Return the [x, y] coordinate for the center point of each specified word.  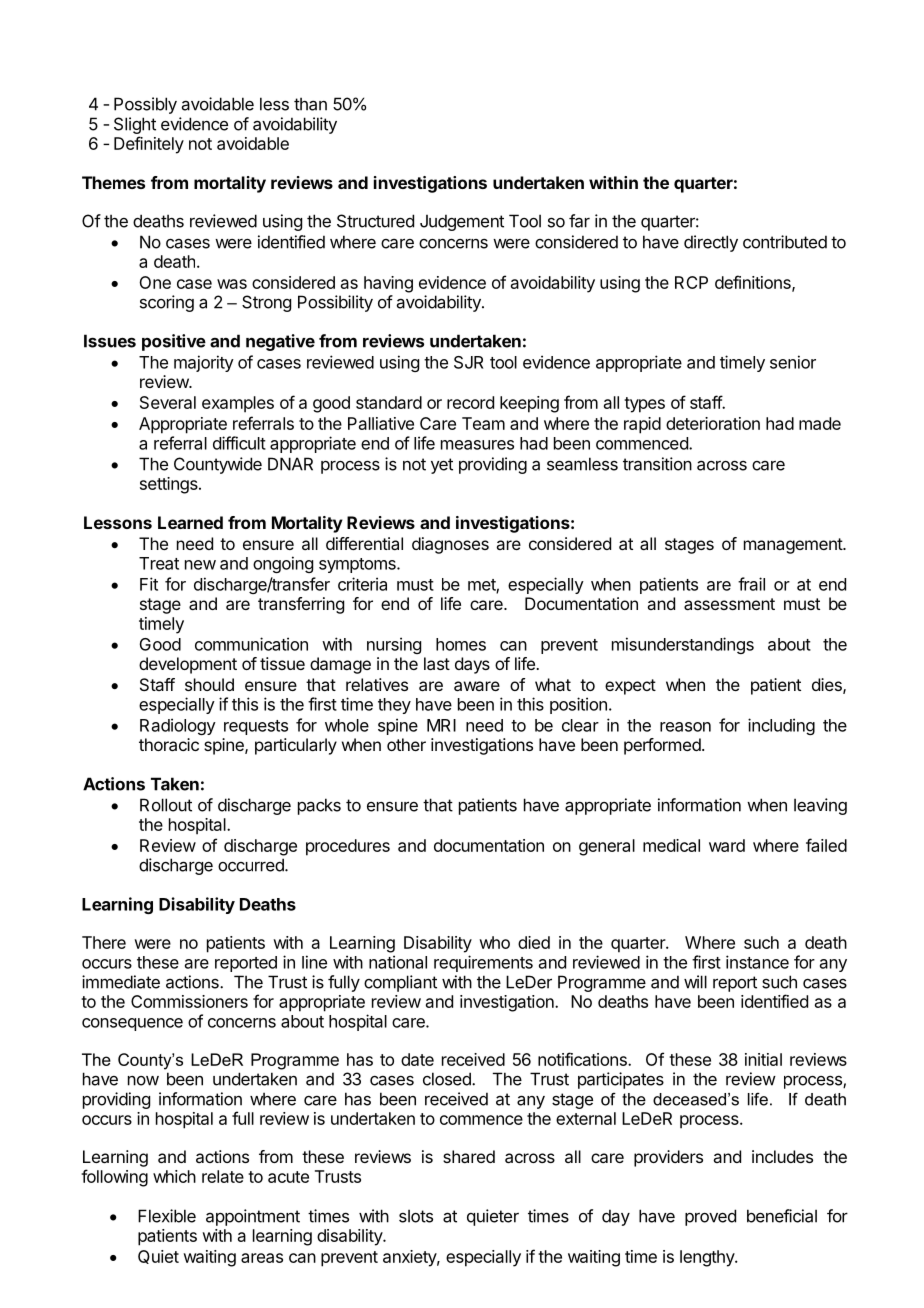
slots [416, 1216]
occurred [252, 865]
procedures [348, 847]
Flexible [167, 1216]
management [794, 546]
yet [442, 466]
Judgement [462, 222]
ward [727, 845]
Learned [190, 522]
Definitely [149, 145]
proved [710, 1217]
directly [711, 243]
